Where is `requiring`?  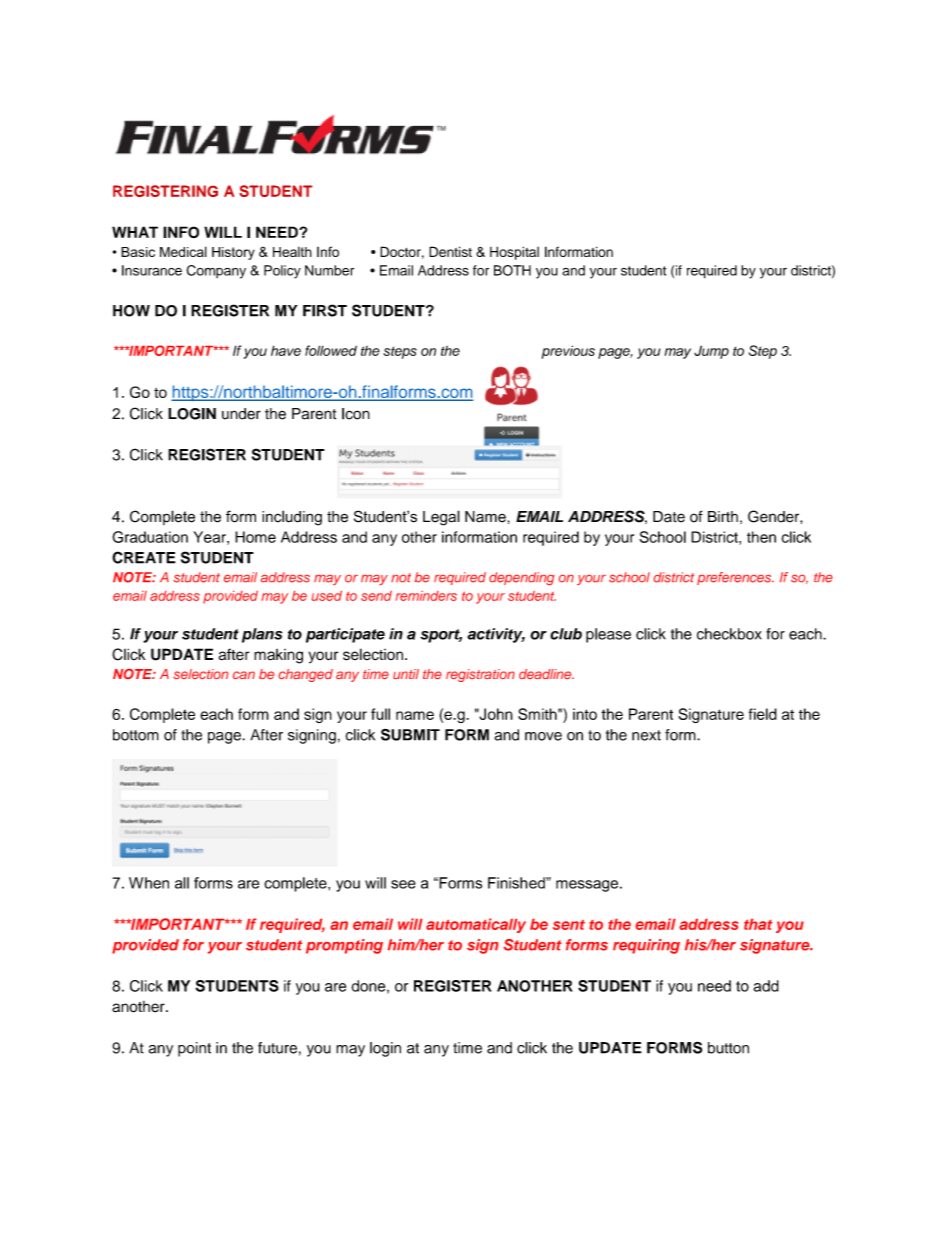 requiring is located at coordinates (646, 946).
